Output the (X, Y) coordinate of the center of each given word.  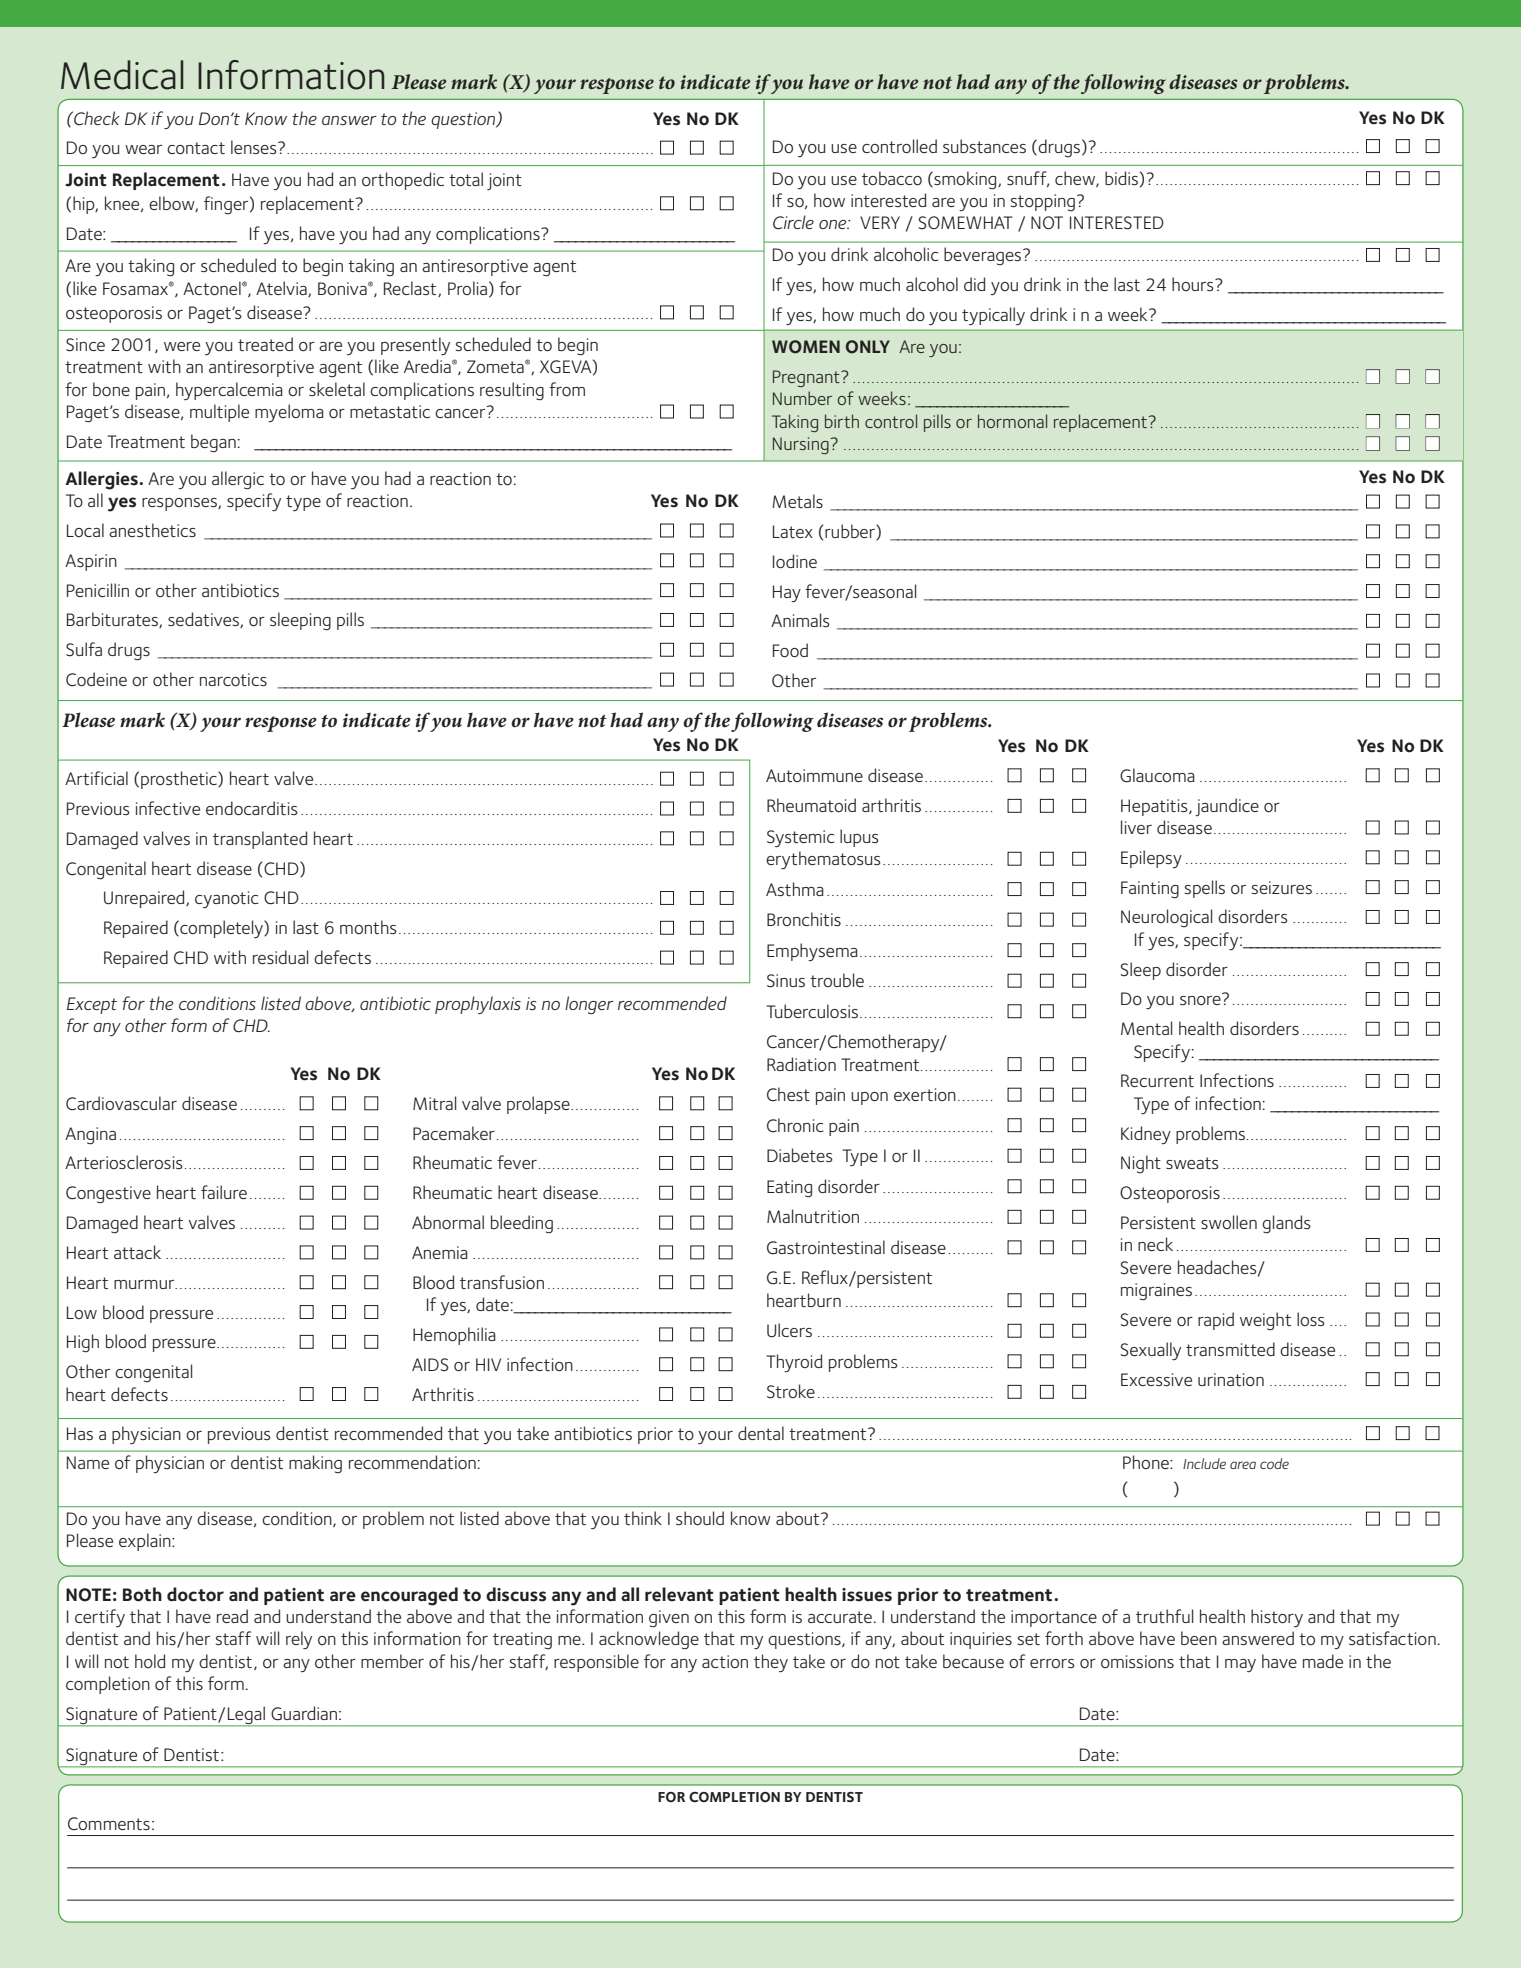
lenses (255, 147)
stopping (1042, 203)
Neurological (1166, 918)
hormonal (1012, 421)
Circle (793, 222)
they (771, 1663)
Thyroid (794, 1363)
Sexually (1150, 1351)
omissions (1137, 1662)
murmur (145, 1284)
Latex (793, 531)
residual (280, 957)
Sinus (786, 981)
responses (180, 504)
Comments (109, 1823)
